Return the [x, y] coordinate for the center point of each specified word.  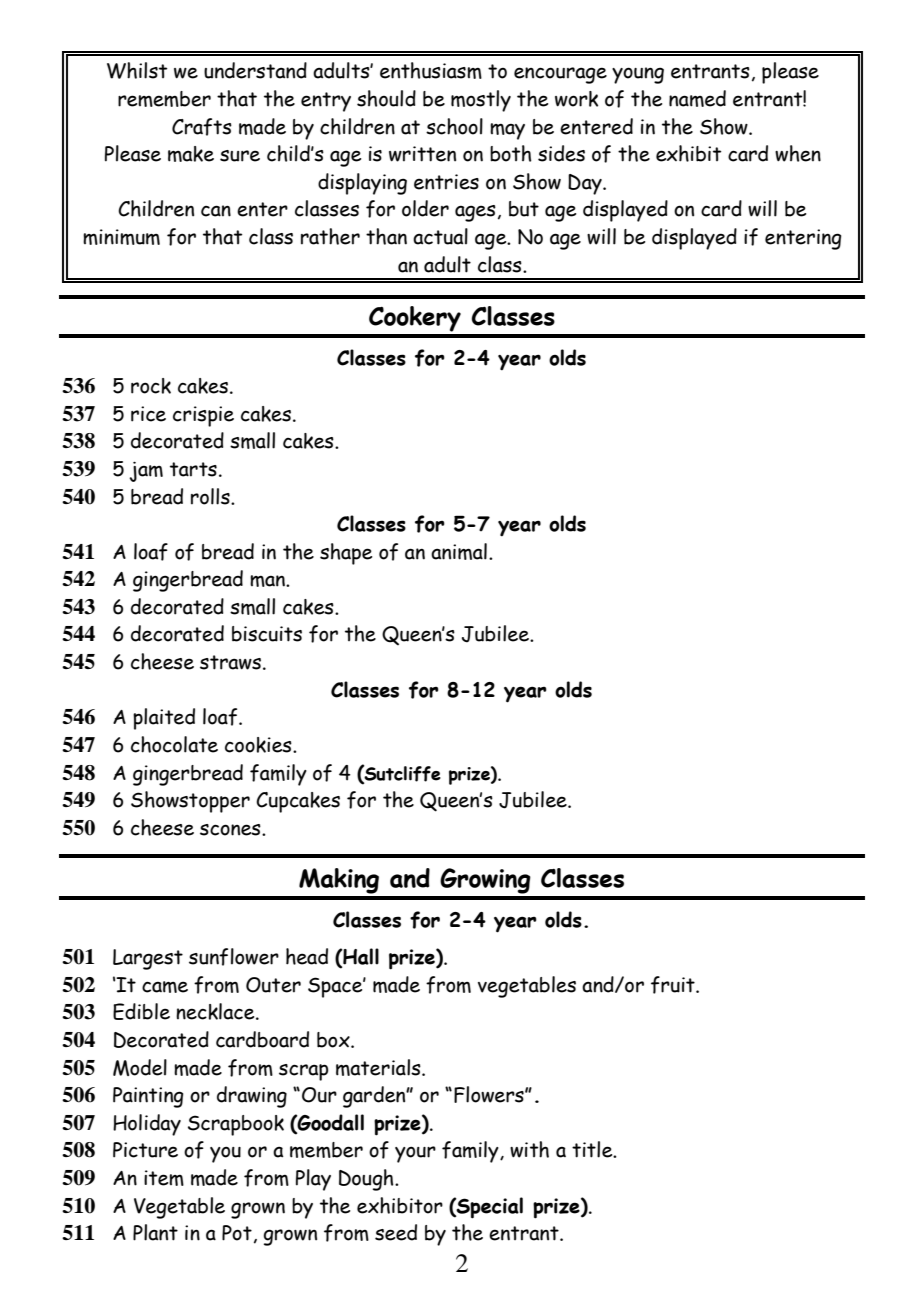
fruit [674, 985]
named [697, 98]
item [164, 1178]
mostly [481, 101]
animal [459, 551]
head [307, 956]
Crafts [202, 127]
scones [231, 830]
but [524, 209]
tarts [193, 469]
